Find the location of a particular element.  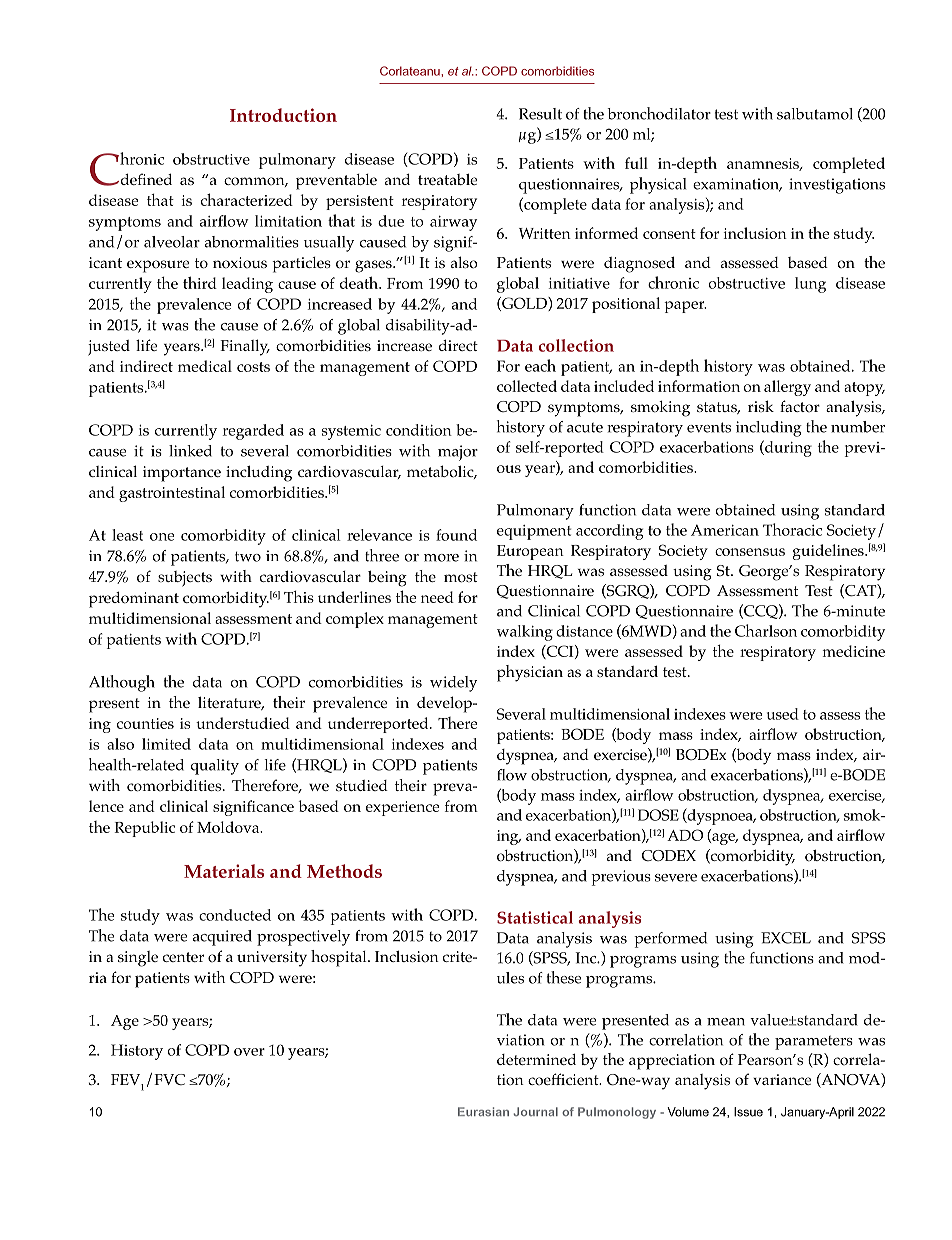

bronchodilator is located at coordinates (659, 113).
